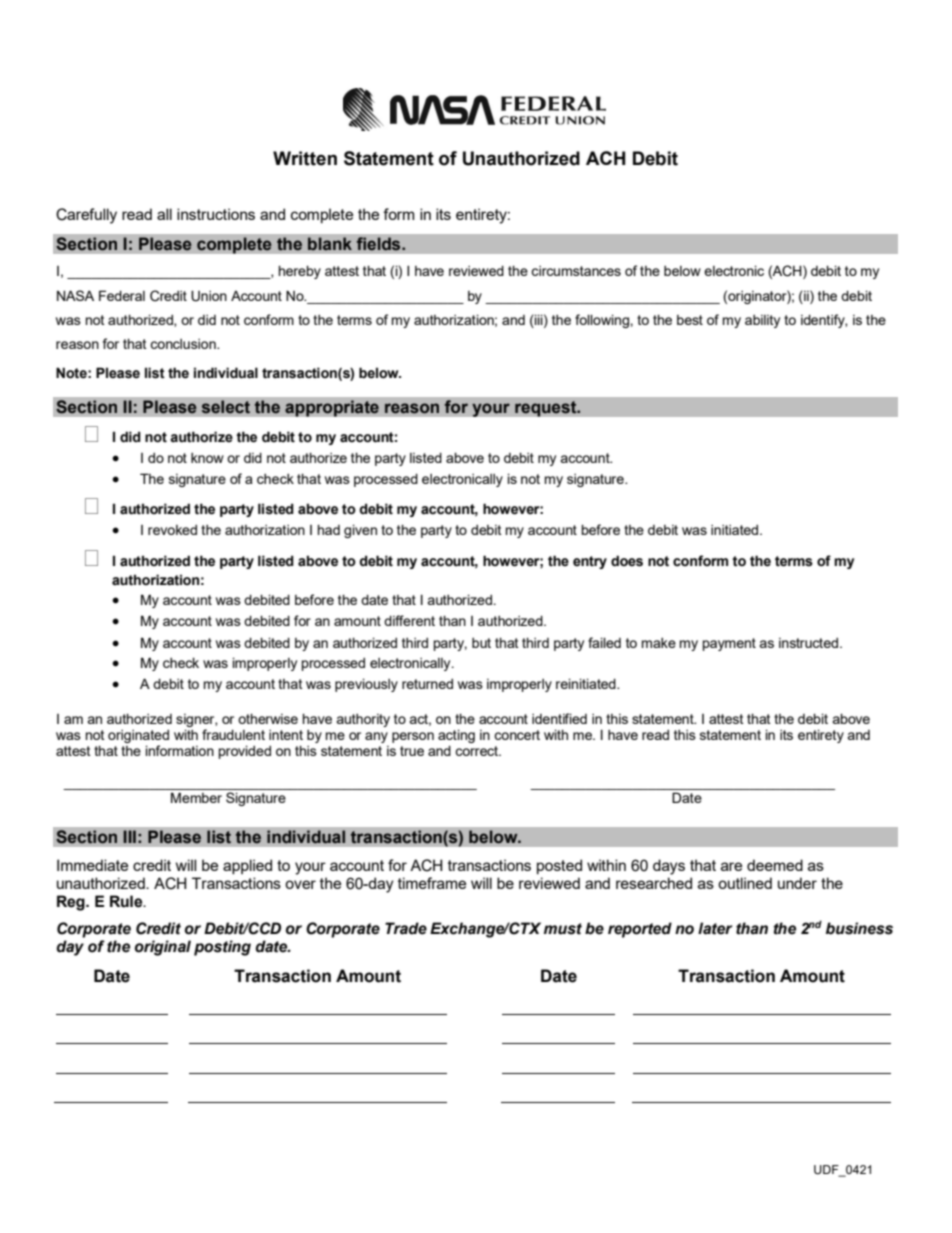 The image size is (952, 1233). Describe the element at coordinates (138, 738) in the screenshot. I see `originated` at that location.
